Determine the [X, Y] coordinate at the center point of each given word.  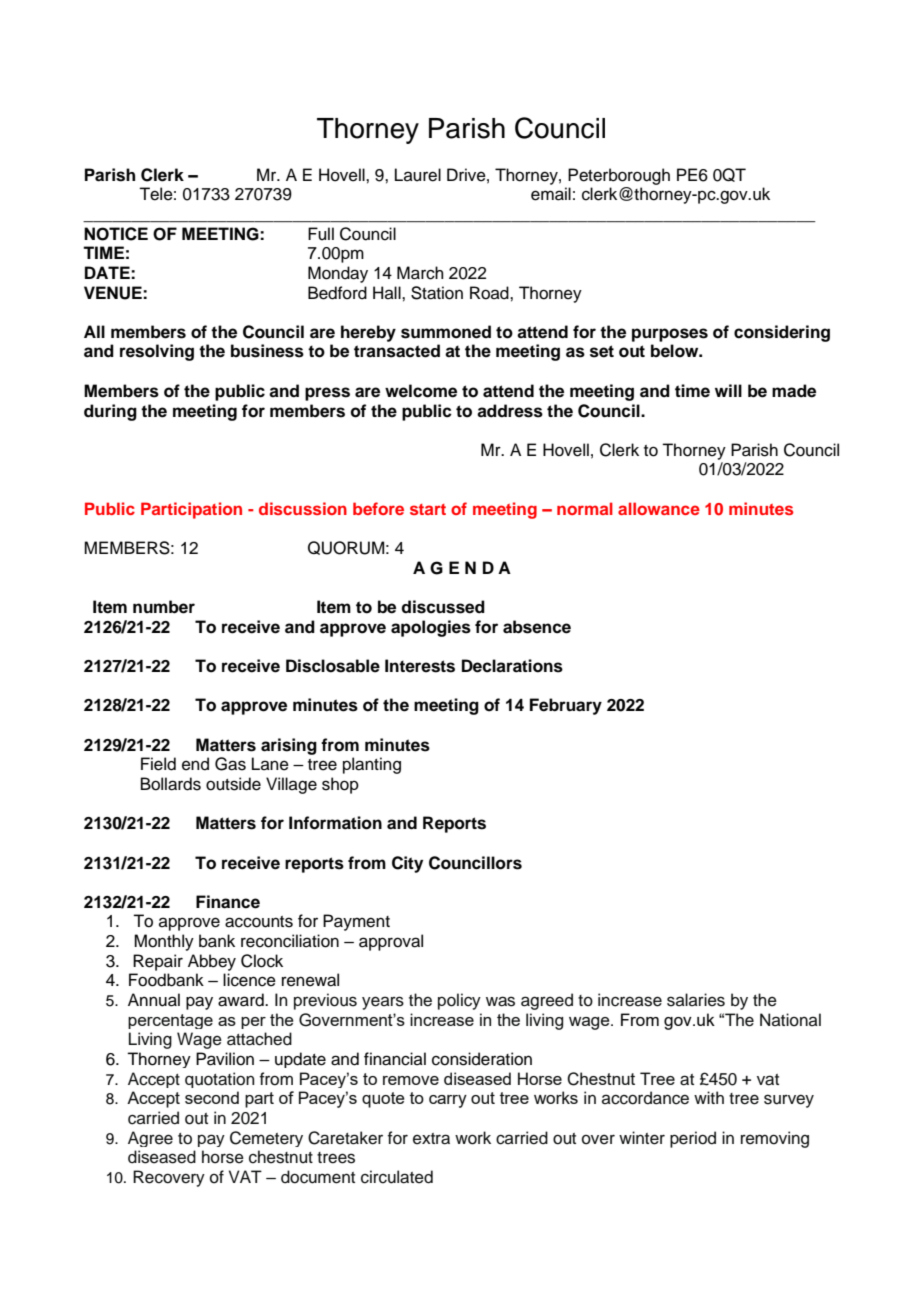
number [164, 607]
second [212, 1097]
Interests [420, 666]
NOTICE [116, 234]
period [693, 1139]
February [566, 706]
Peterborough [619, 176]
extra [431, 1139]
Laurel [418, 175]
